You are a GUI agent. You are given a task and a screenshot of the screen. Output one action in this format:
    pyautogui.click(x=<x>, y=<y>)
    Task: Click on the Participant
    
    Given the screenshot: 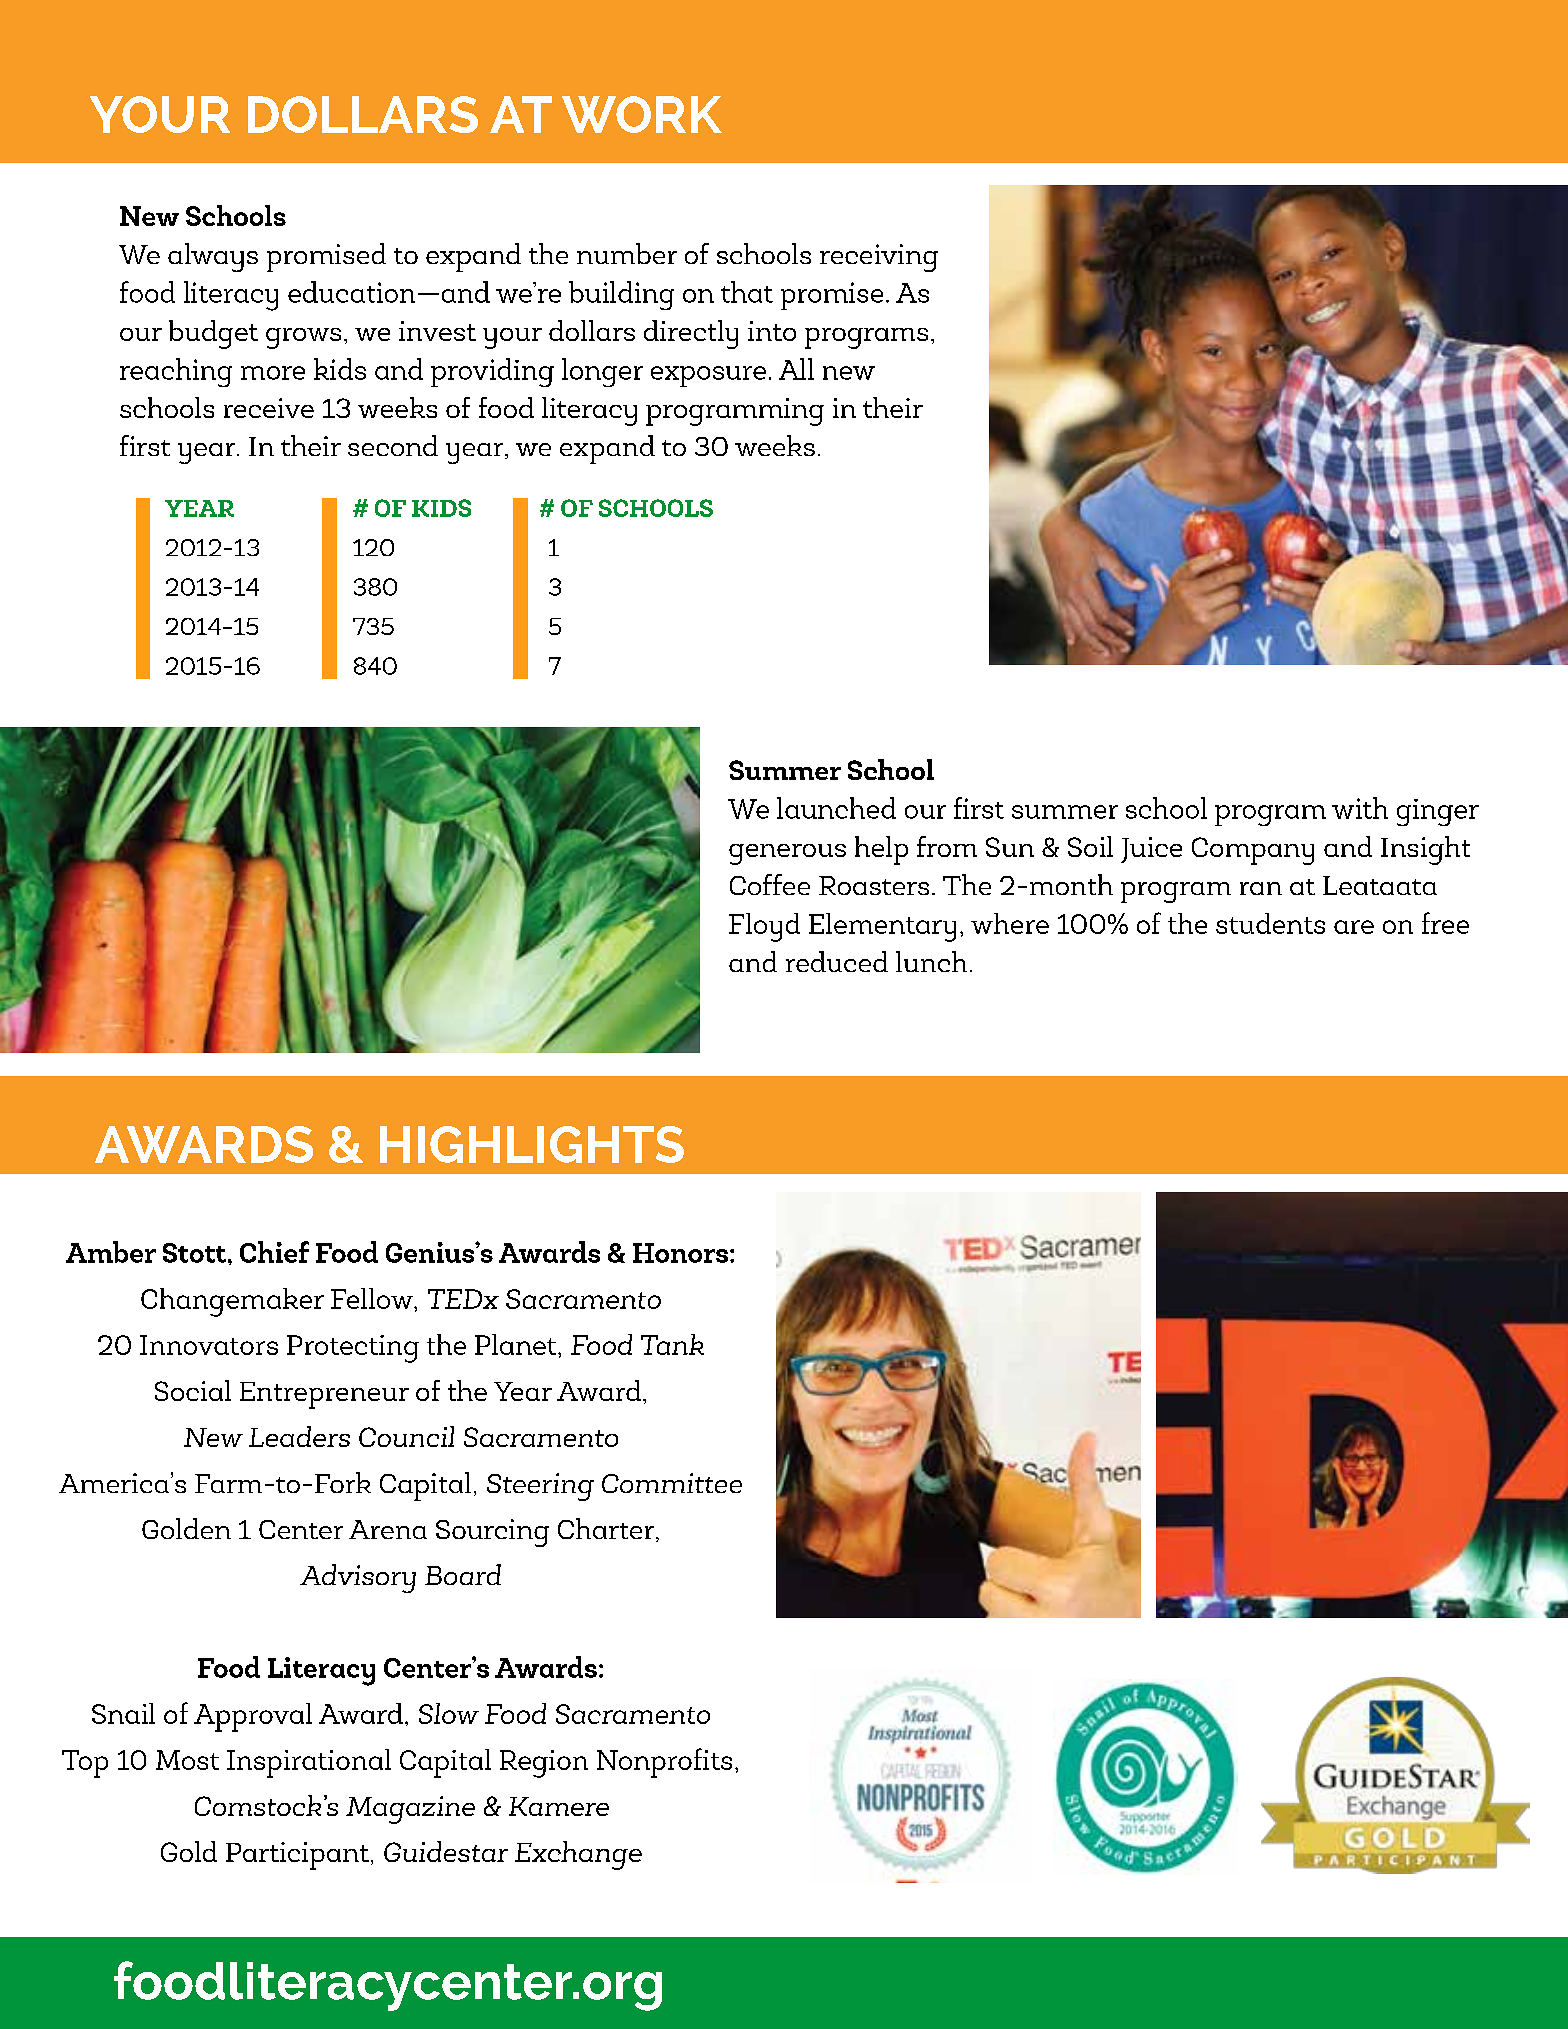 What is the action you would take?
    pyautogui.click(x=297, y=1856)
